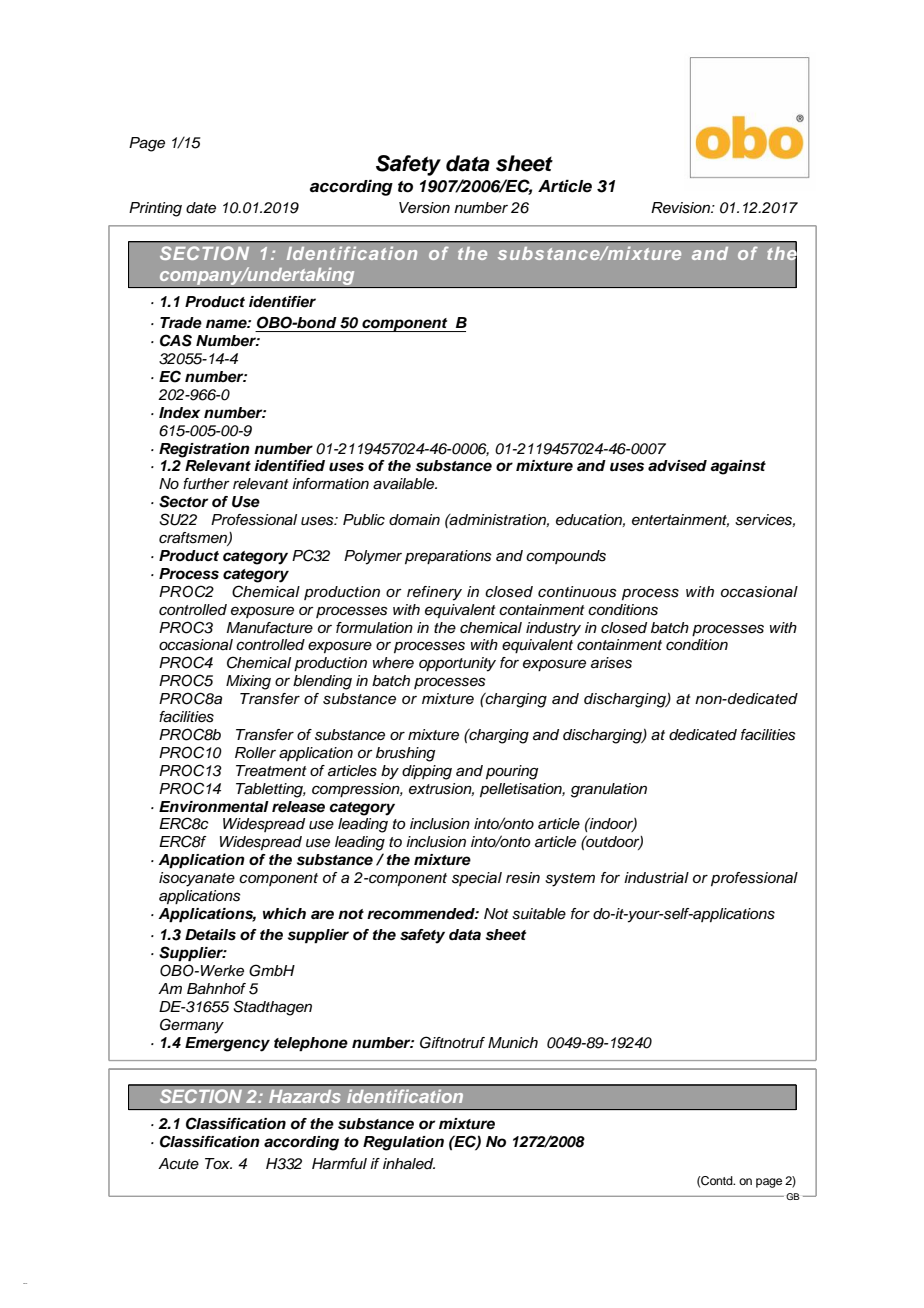 This screenshot has width=924, height=1308. What do you see at coordinates (183, 501) in the screenshot?
I see `Sector` at bounding box center [183, 501].
